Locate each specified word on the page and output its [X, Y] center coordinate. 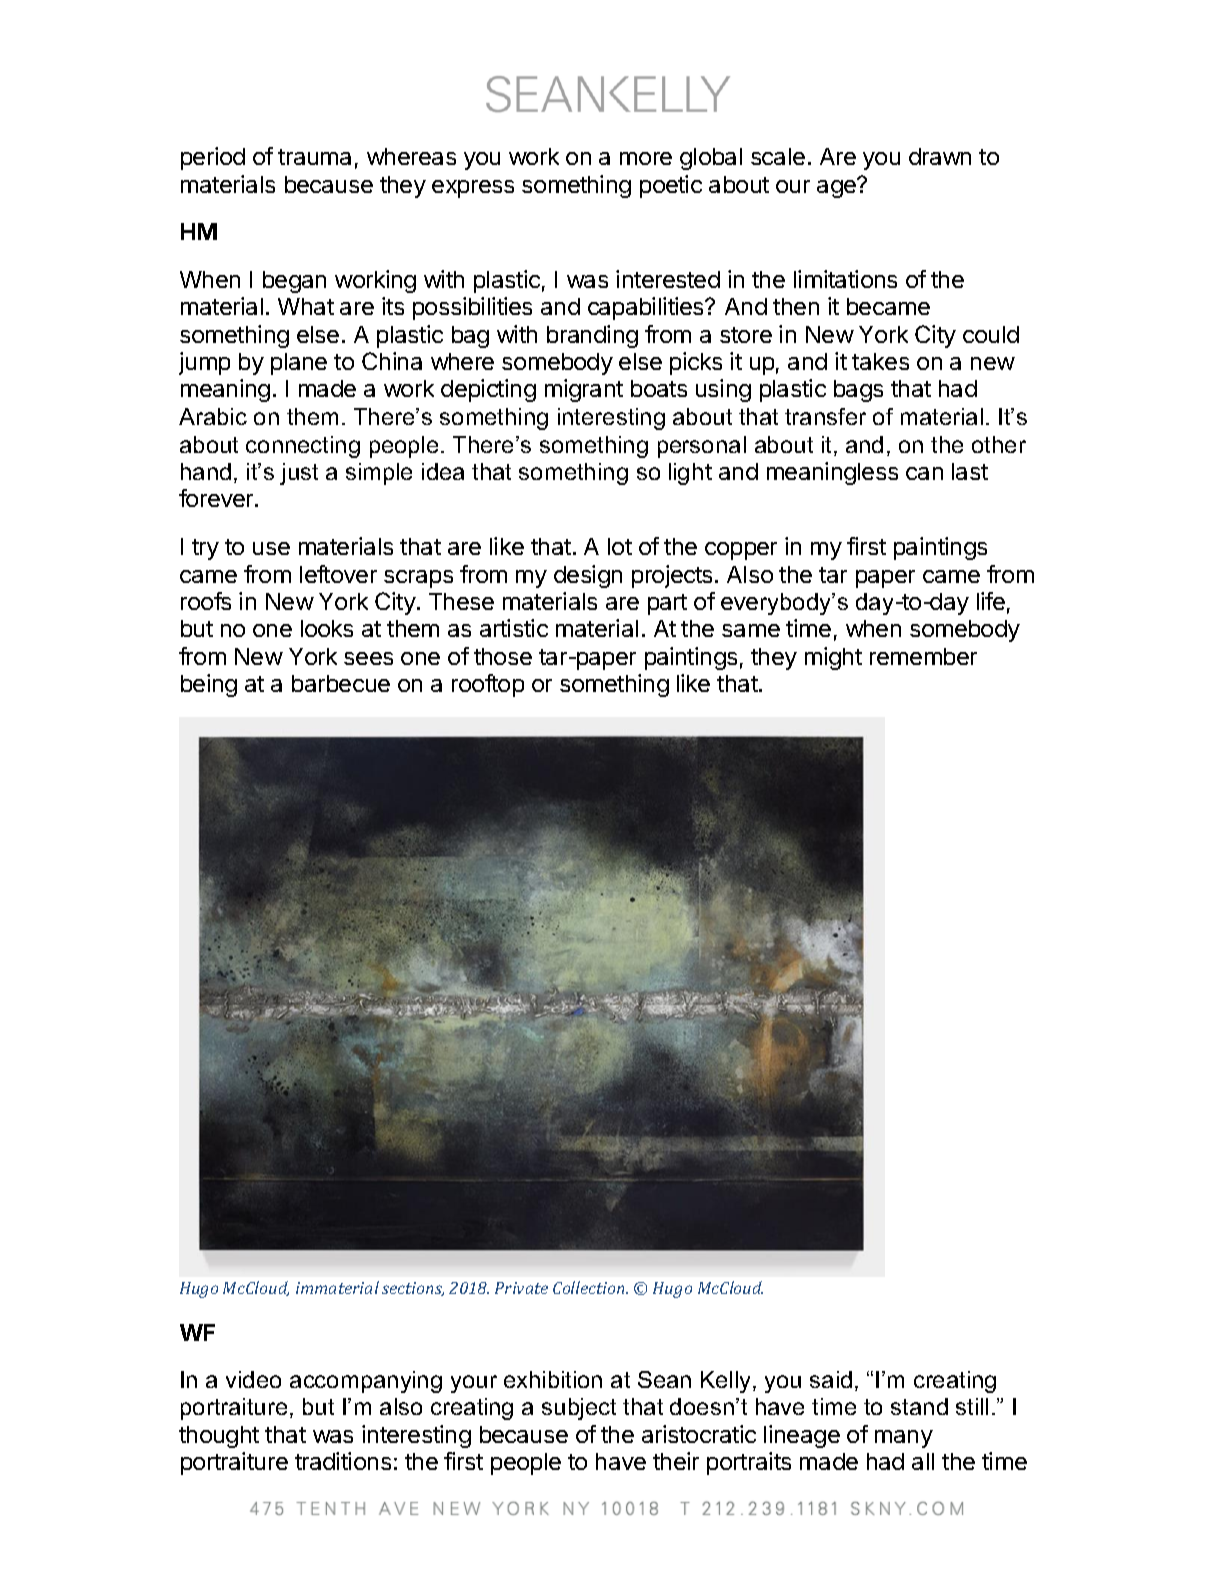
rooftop [488, 685]
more [646, 158]
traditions [343, 1461]
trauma [314, 157]
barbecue [341, 683]
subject [579, 1409]
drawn [940, 156]
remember [923, 656]
